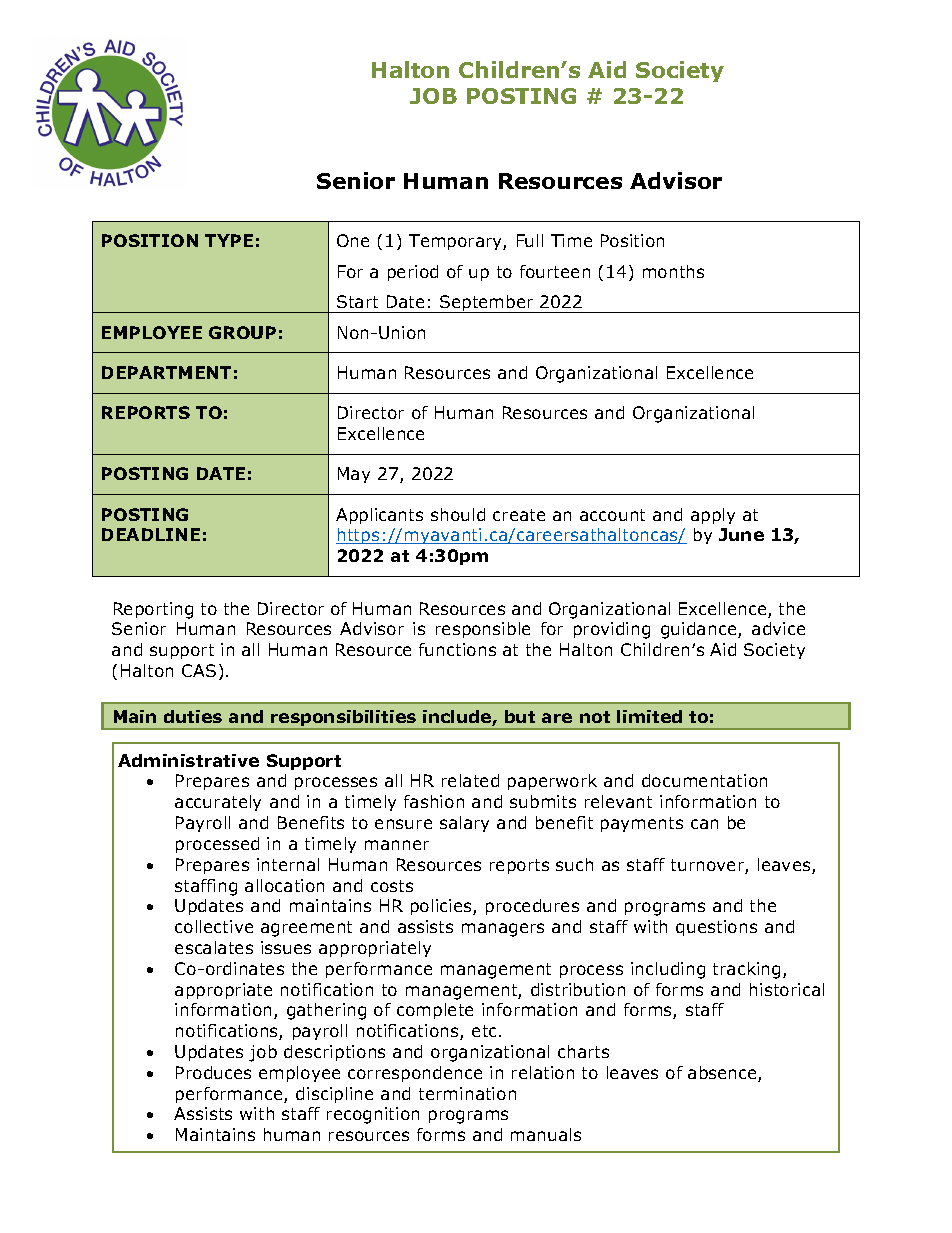 The width and height of the document is (952, 1233). I want to click on September, so click(487, 304).
